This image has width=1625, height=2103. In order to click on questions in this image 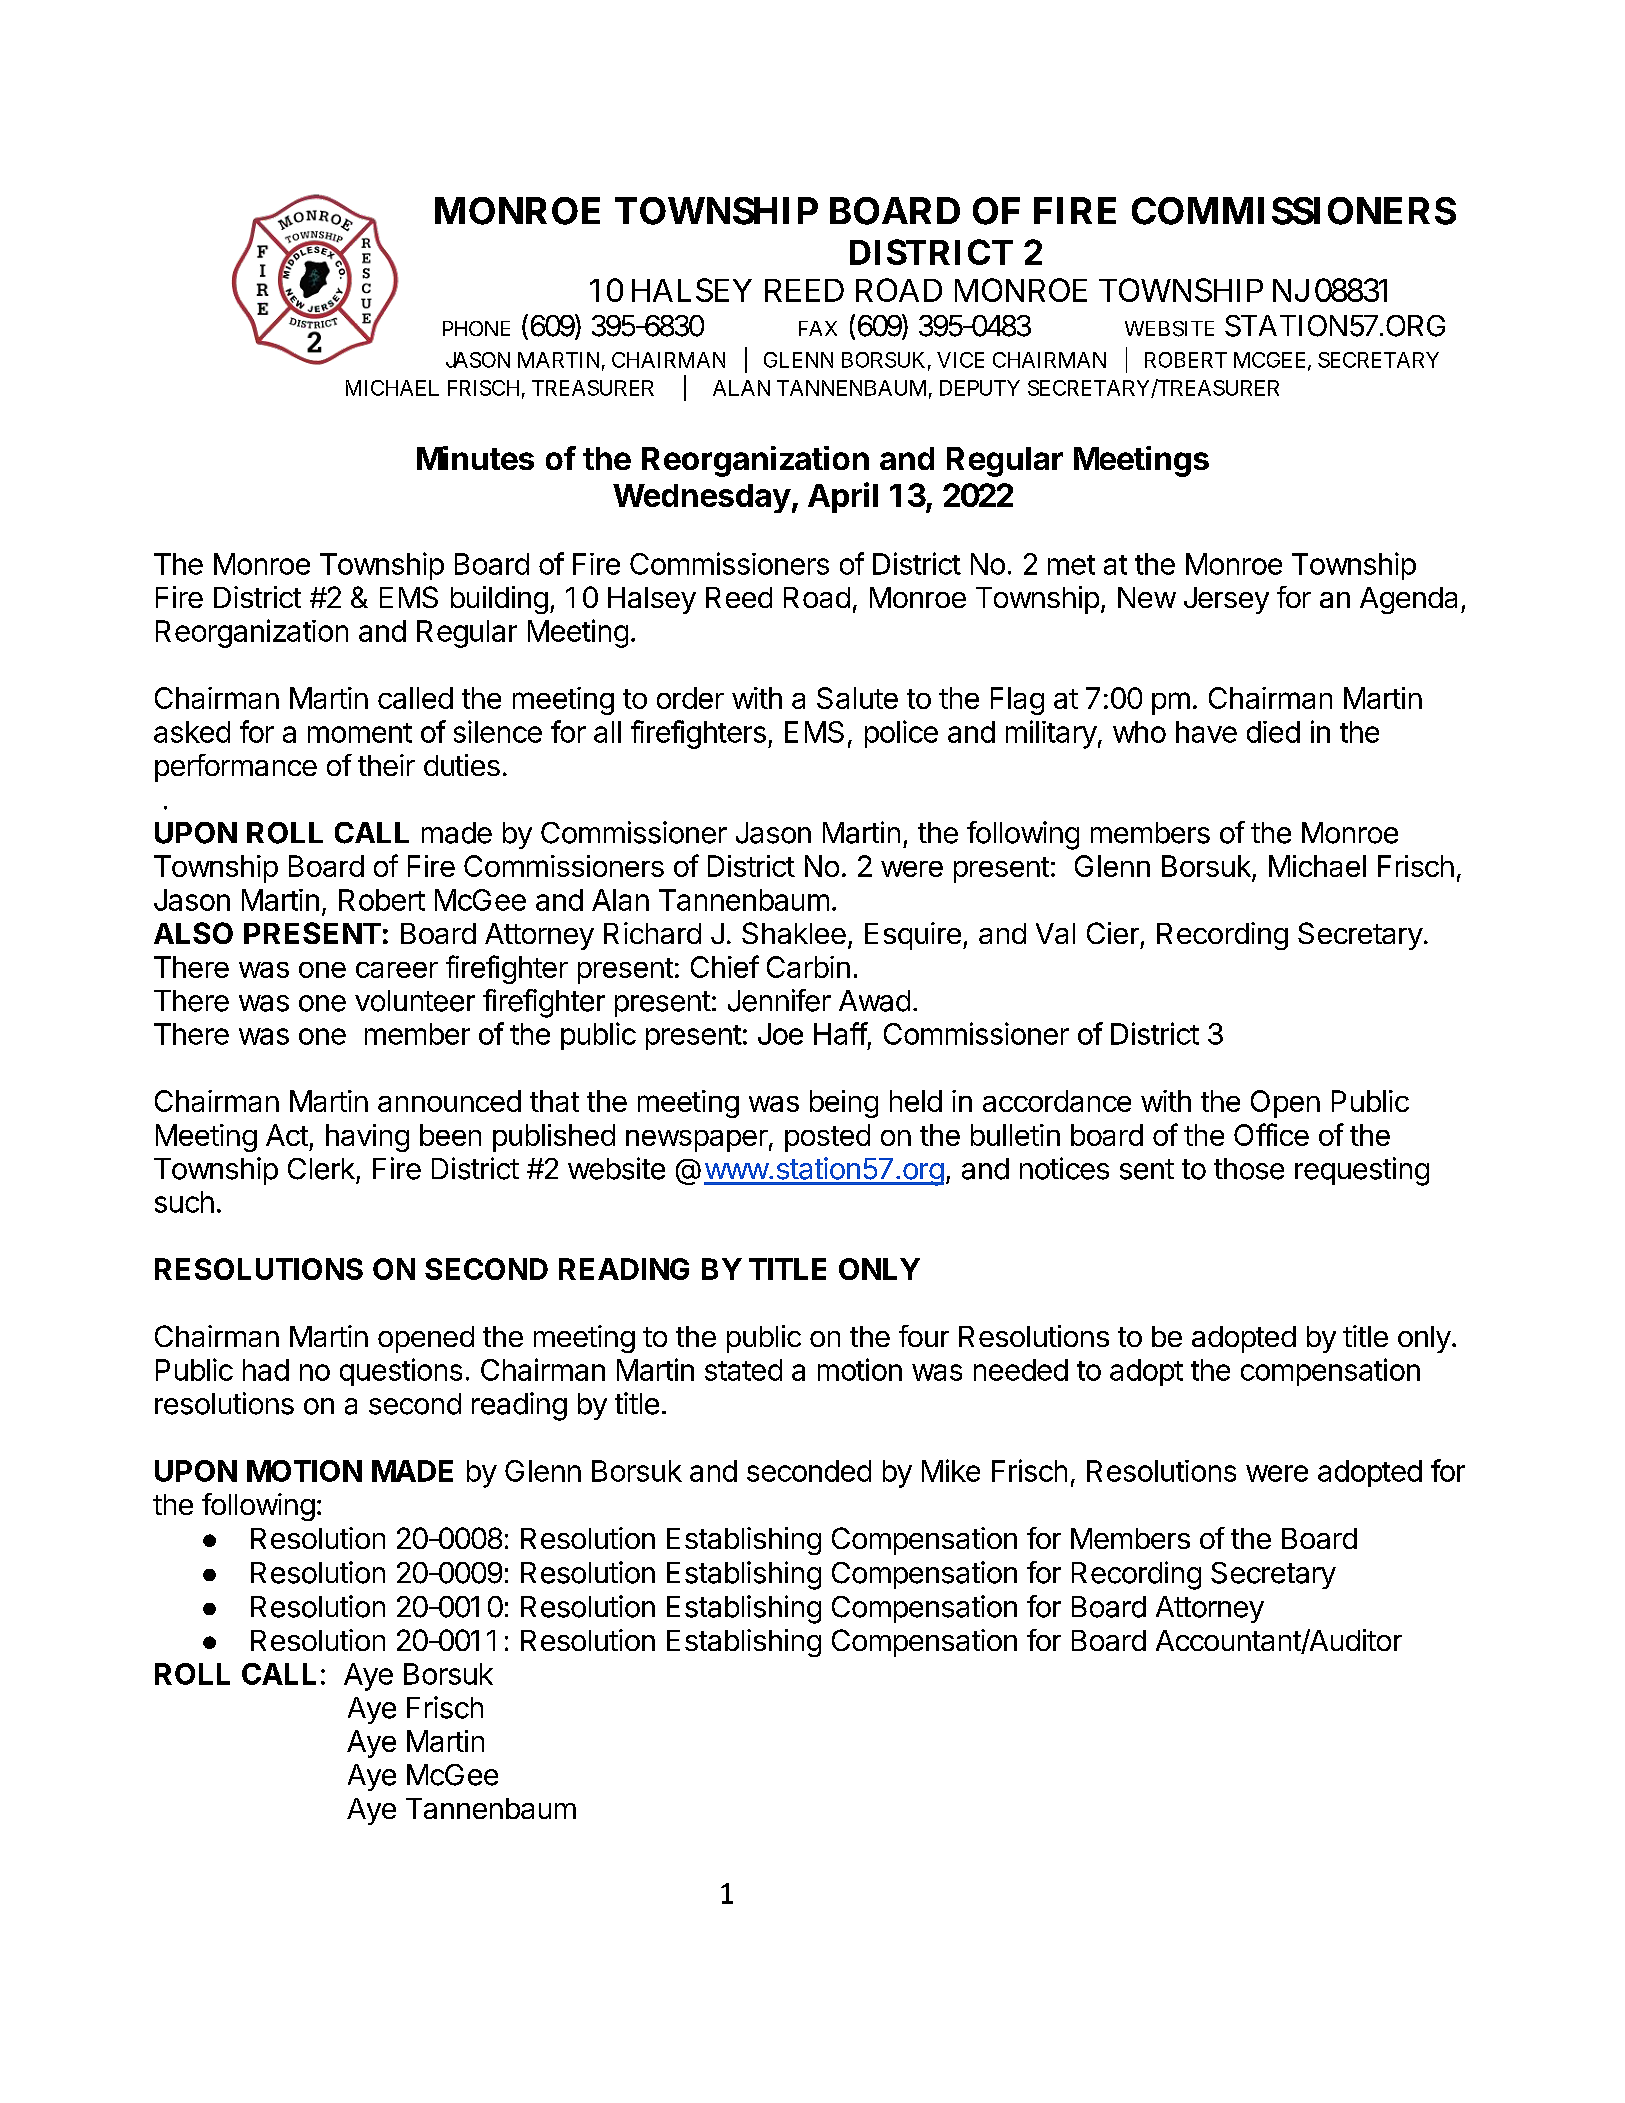, I will do `click(401, 1372)`.
